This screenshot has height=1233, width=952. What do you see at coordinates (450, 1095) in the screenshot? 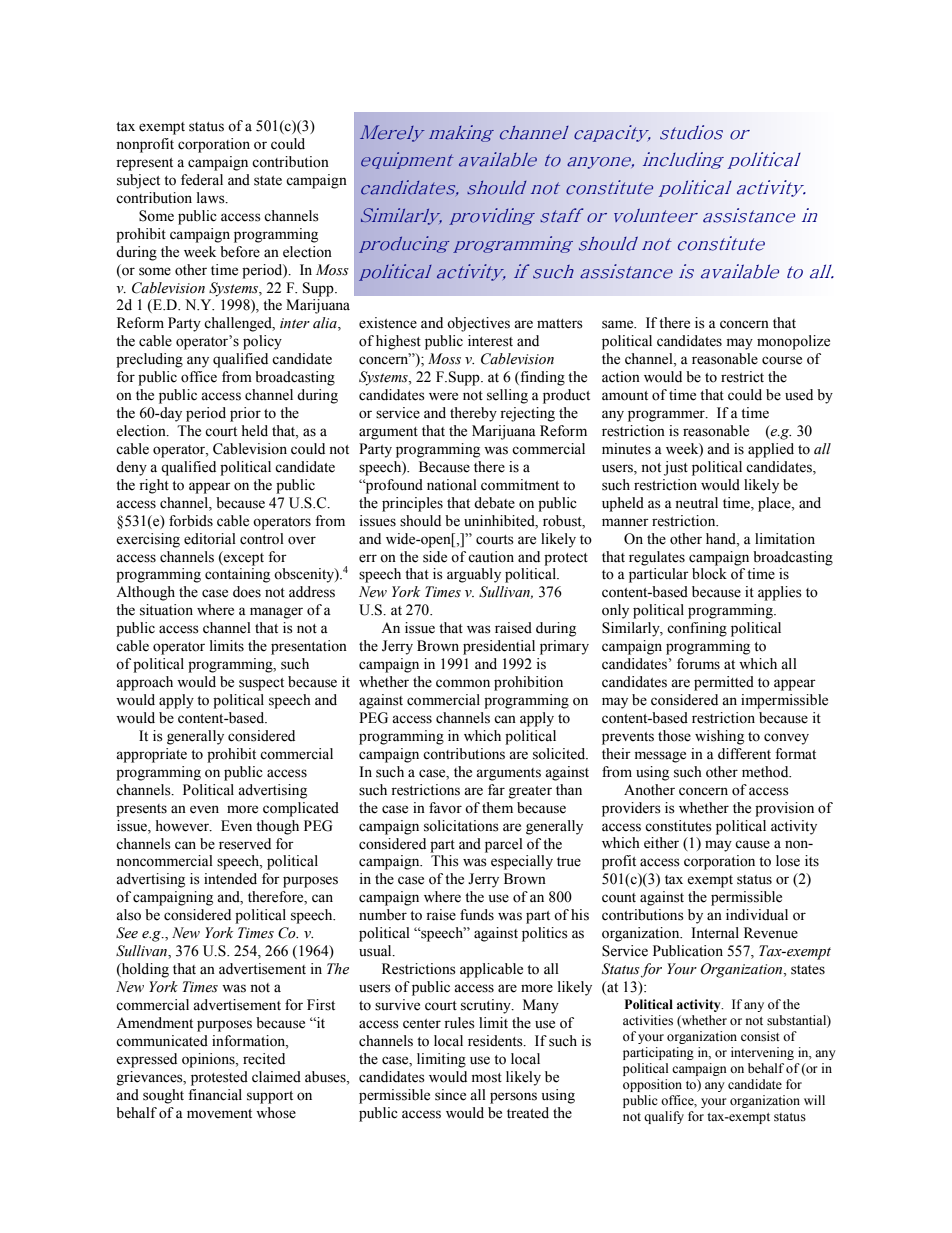
I see `since` at bounding box center [450, 1095].
